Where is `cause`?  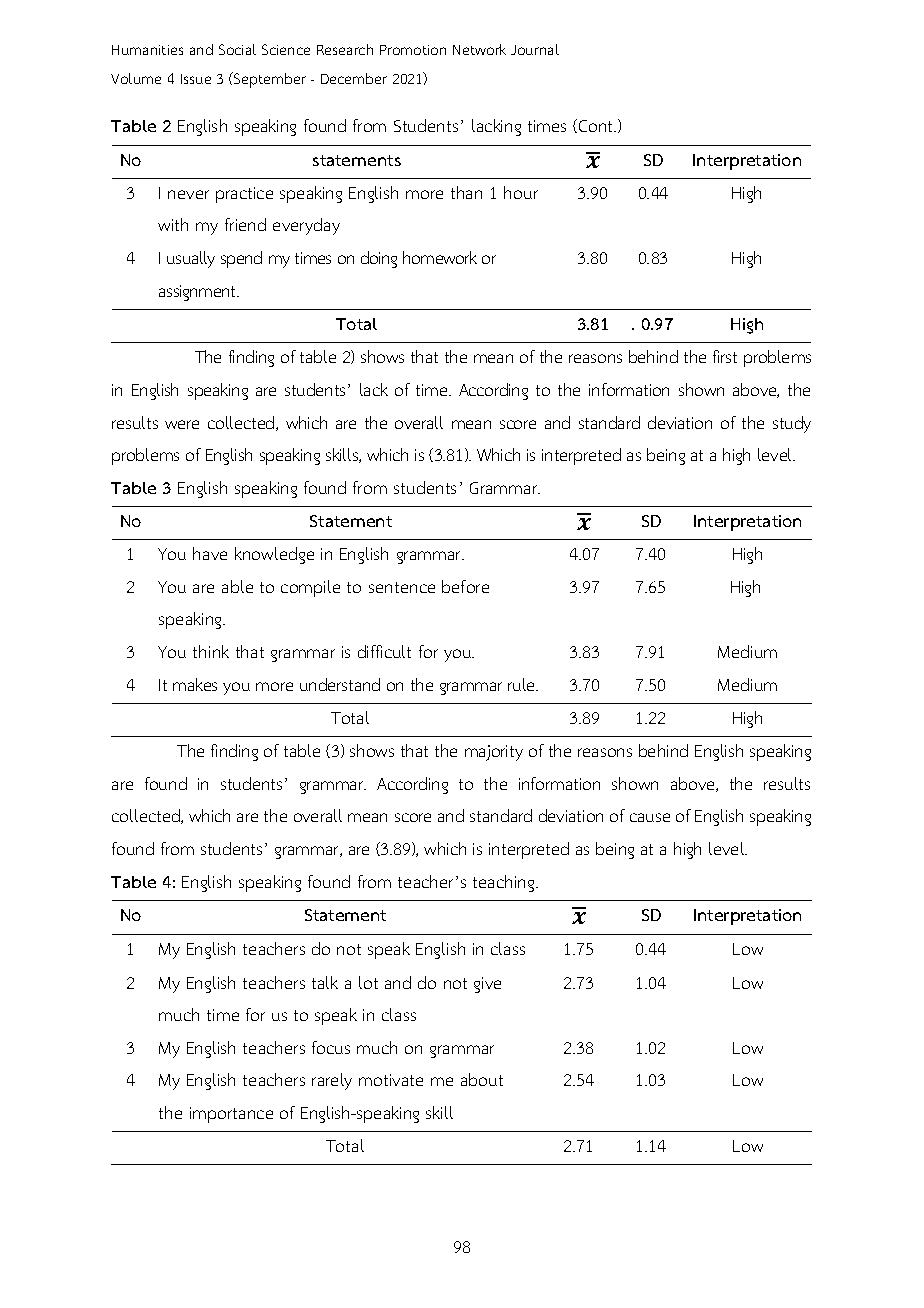 cause is located at coordinates (650, 817).
